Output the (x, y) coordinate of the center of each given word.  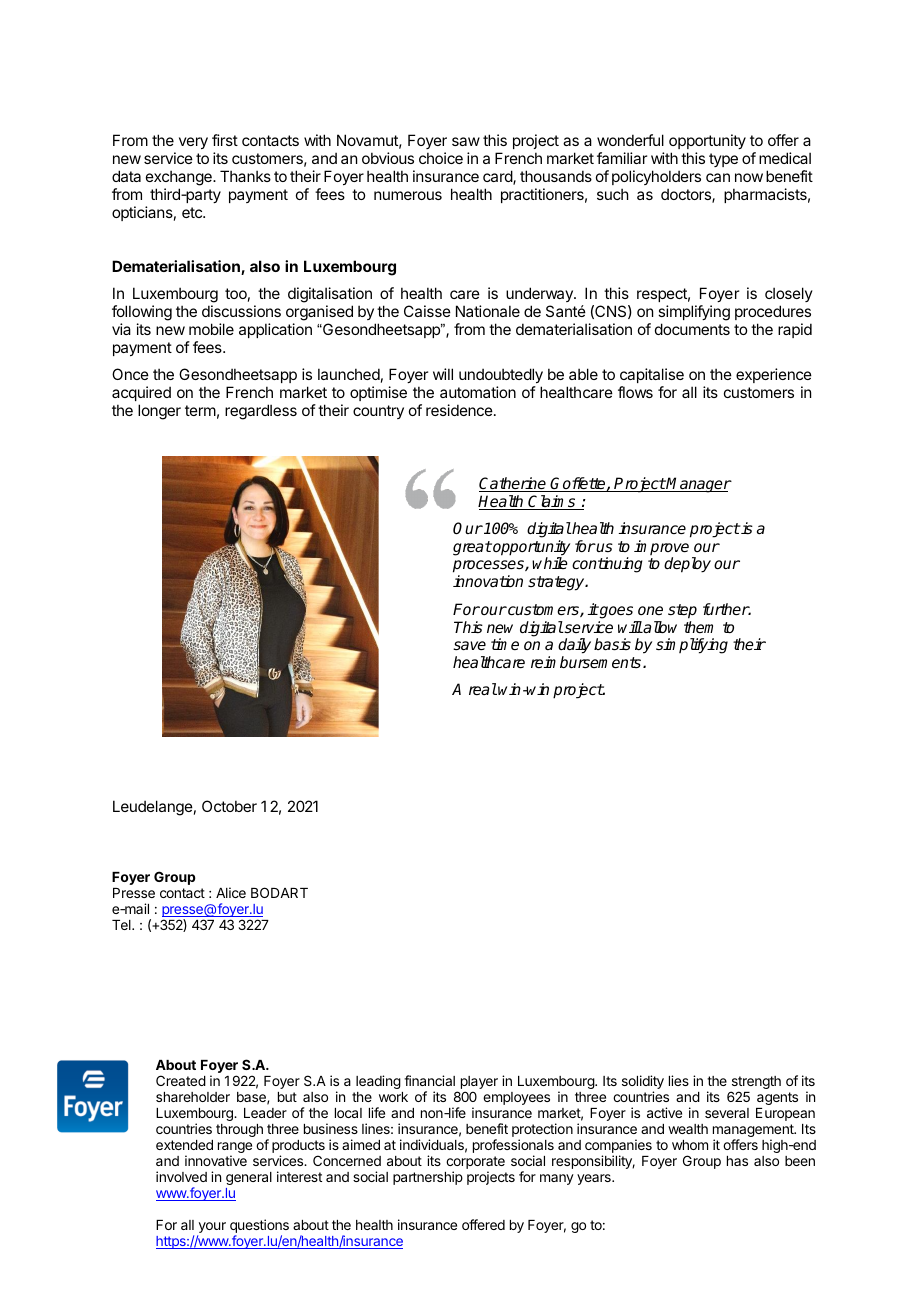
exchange (180, 178)
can (718, 177)
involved (181, 1176)
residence (460, 410)
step (682, 611)
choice (441, 158)
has (737, 1161)
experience (774, 375)
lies (679, 1080)
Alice (231, 892)
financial (429, 1080)
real (483, 689)
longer (159, 412)
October (229, 806)
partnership (428, 1178)
